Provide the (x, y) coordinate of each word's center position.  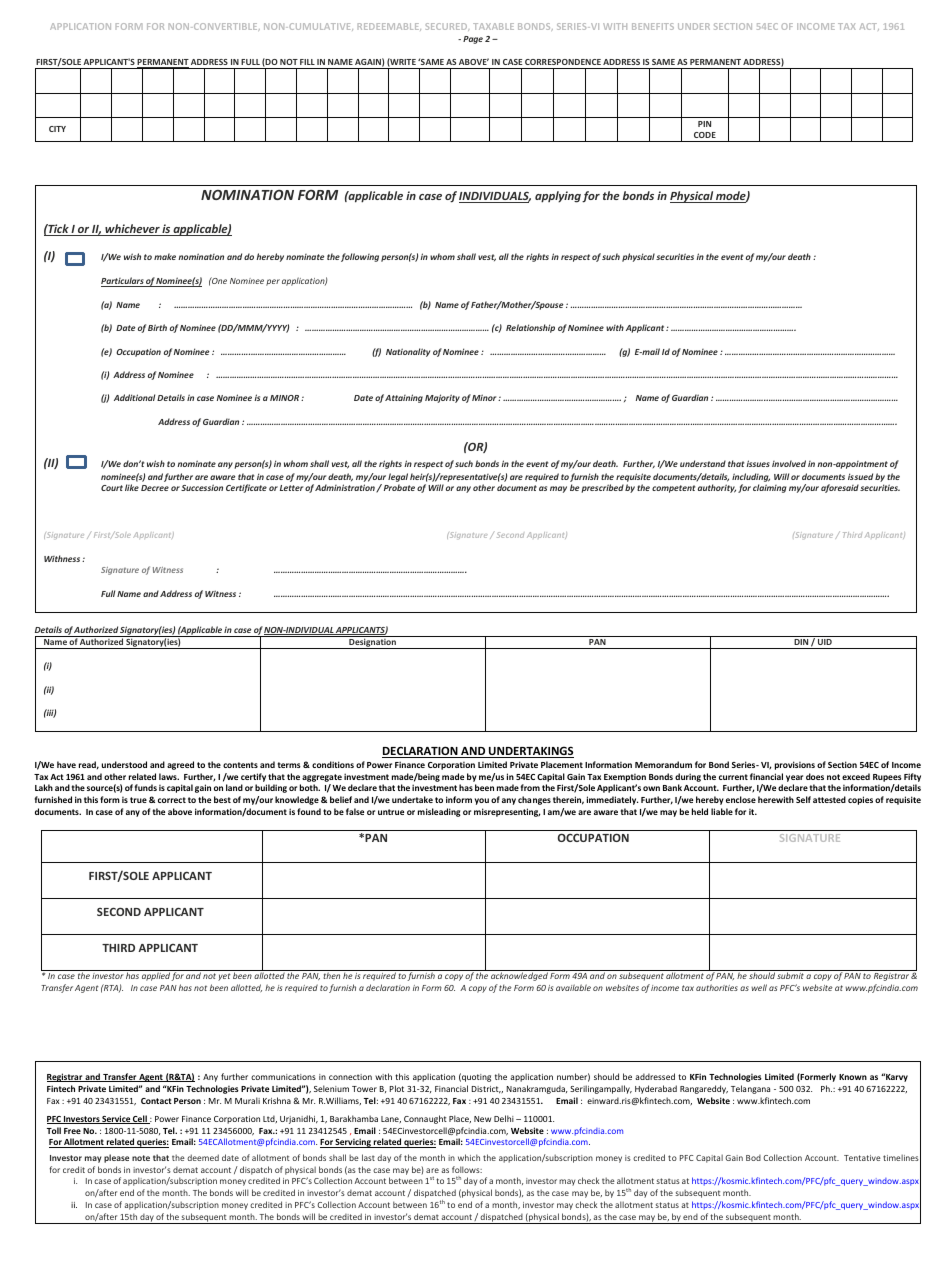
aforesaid (840, 488)
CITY (57, 129)
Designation (372, 643)
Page (473, 40)
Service (116, 1119)
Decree (155, 488)
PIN (704, 124)
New (482, 1119)
